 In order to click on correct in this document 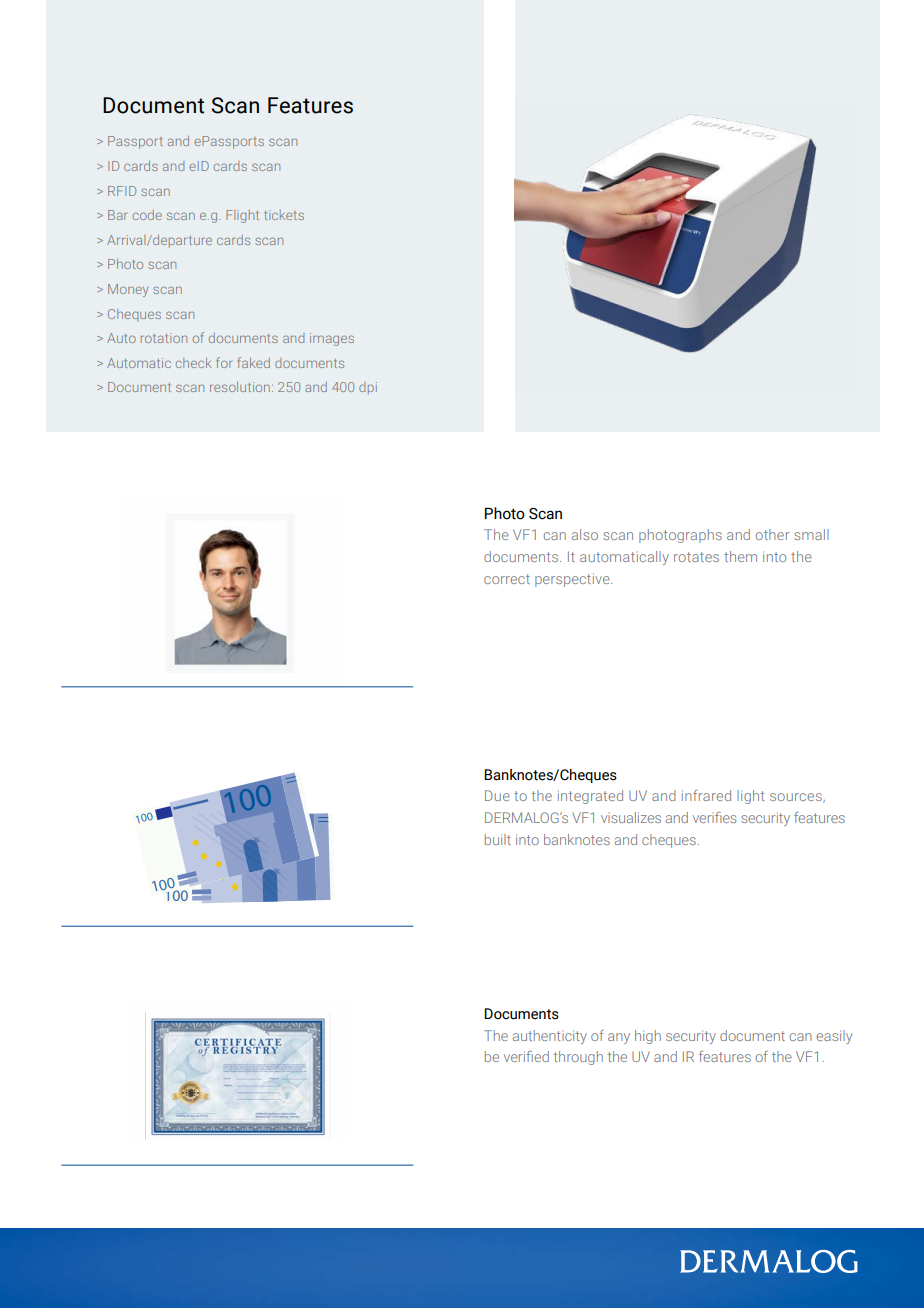, I will do `click(507, 579)`.
